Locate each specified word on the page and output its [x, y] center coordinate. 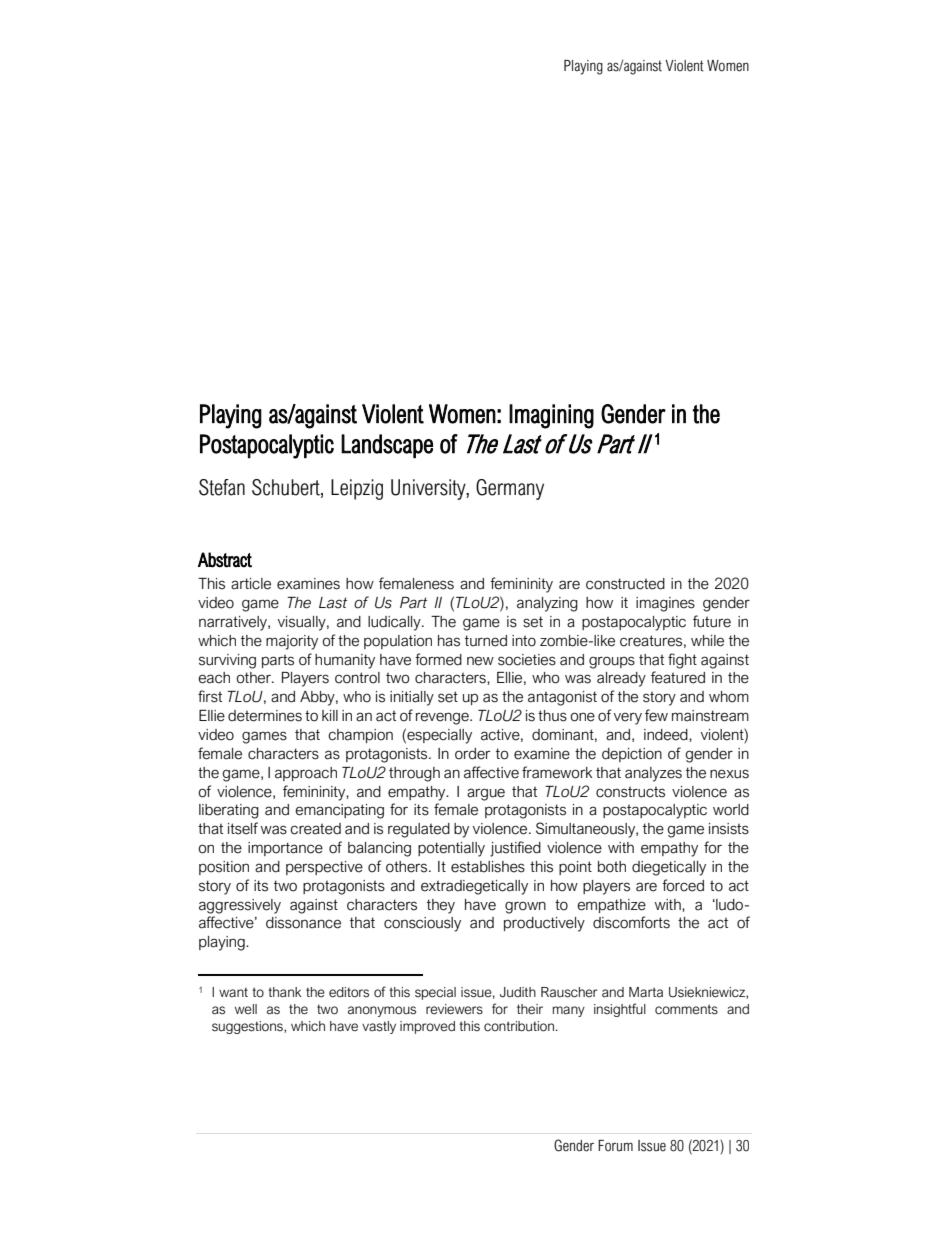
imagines [665, 604]
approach [306, 774]
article [251, 584]
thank [284, 992]
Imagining [551, 416]
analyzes [653, 774]
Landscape [387, 446]
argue [486, 794]
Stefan [222, 487]
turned [486, 641]
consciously [422, 924]
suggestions [248, 1027]
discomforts [631, 922]
